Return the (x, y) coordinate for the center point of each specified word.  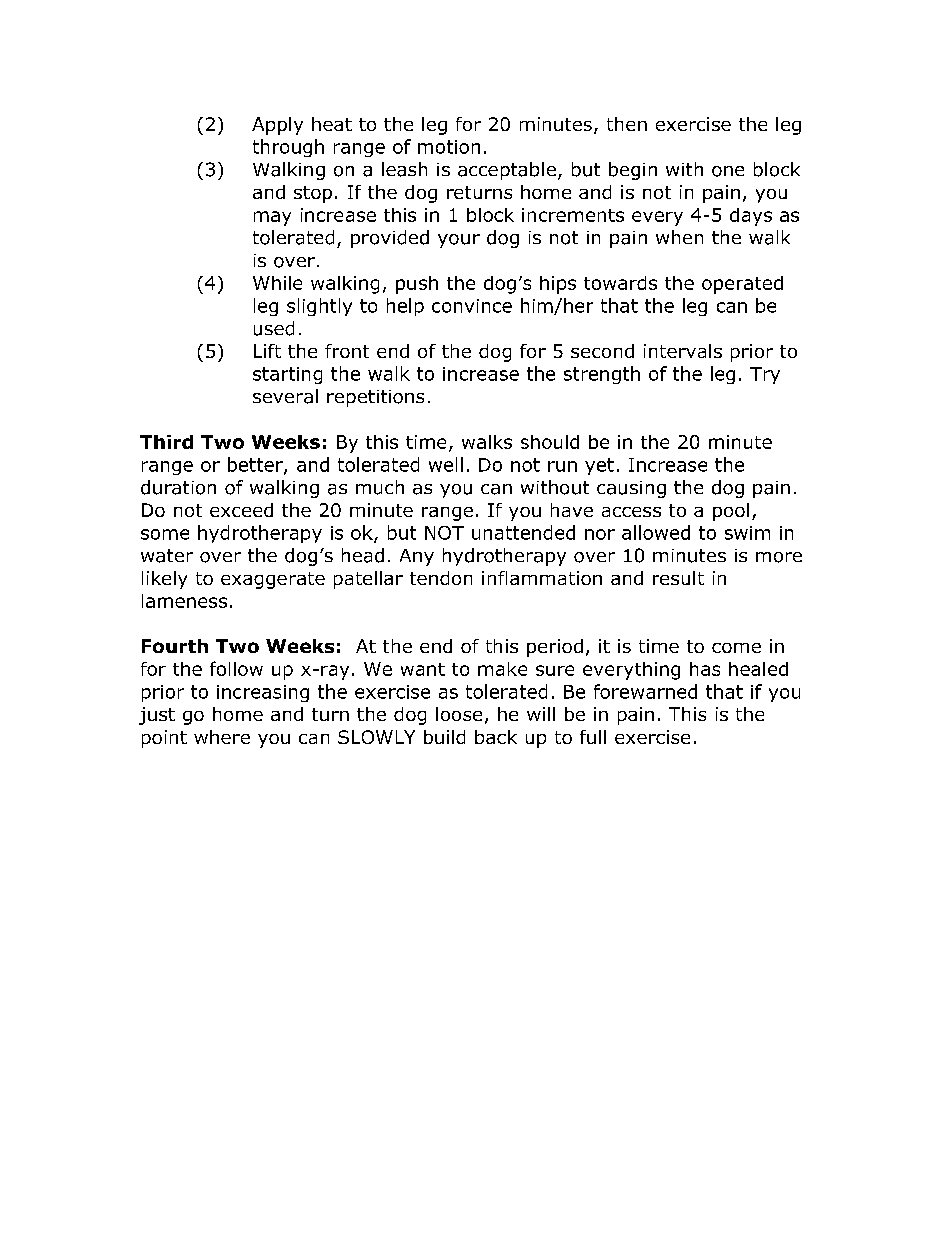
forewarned (645, 691)
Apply (277, 126)
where (222, 737)
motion (449, 147)
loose (459, 714)
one (728, 171)
